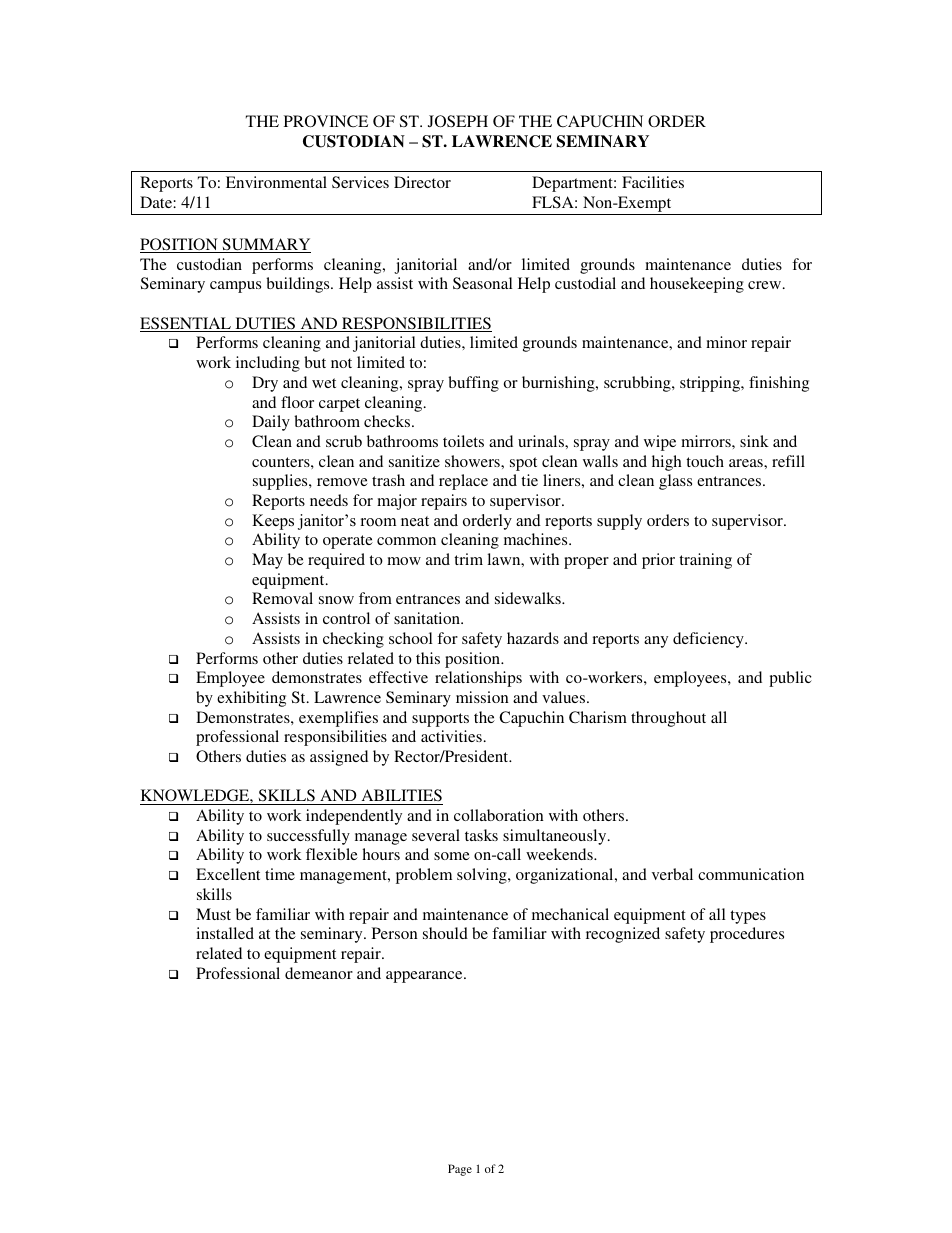  What do you see at coordinates (458, 121) in the screenshot?
I see `JOSEPH` at bounding box center [458, 121].
